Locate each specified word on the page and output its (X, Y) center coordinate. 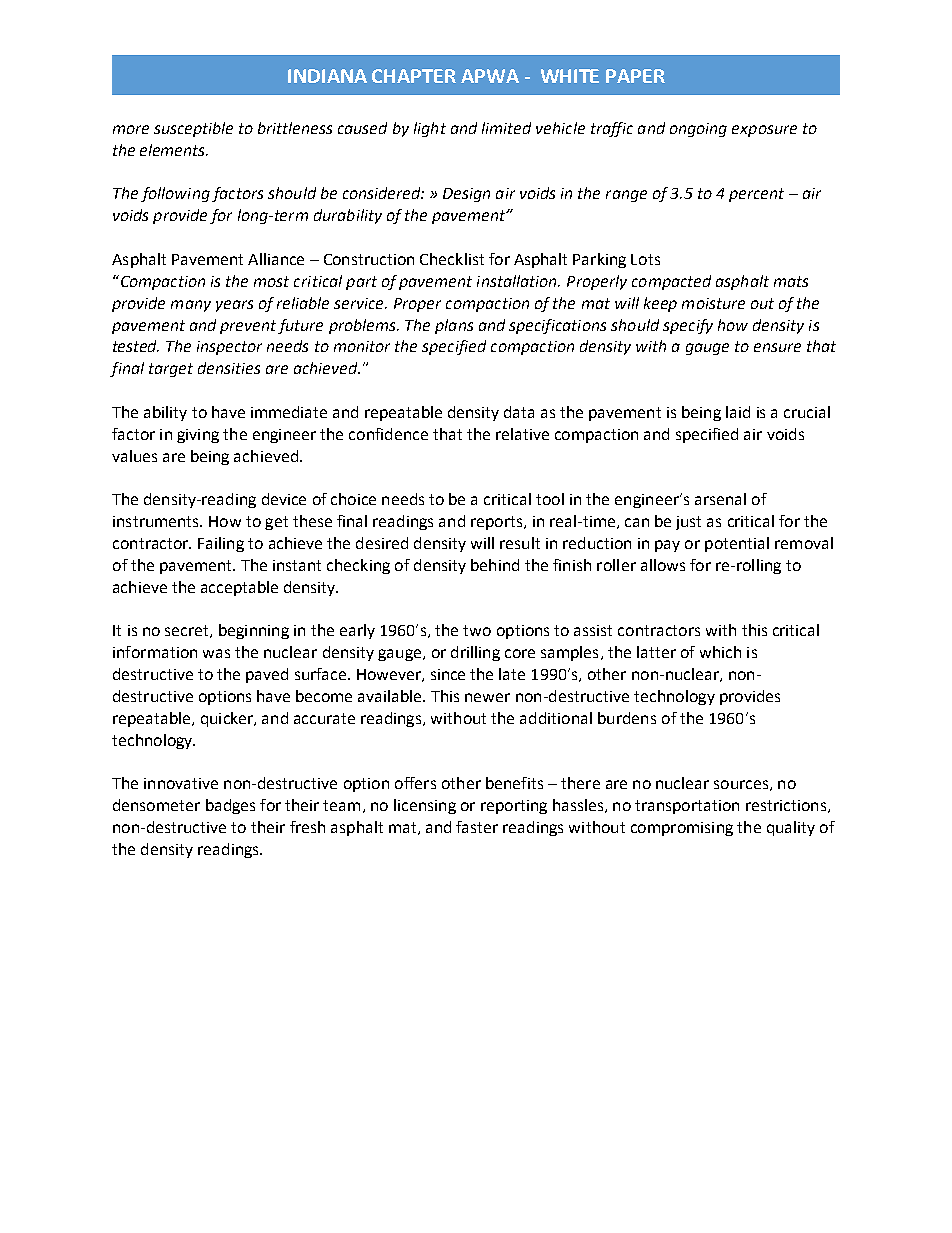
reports (498, 523)
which (720, 652)
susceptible (193, 129)
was (216, 653)
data (519, 412)
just (688, 523)
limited (506, 128)
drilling (475, 653)
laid (738, 412)
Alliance (276, 259)
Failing (221, 544)
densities (229, 368)
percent (756, 195)
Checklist (452, 259)
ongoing (698, 130)
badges (230, 806)
